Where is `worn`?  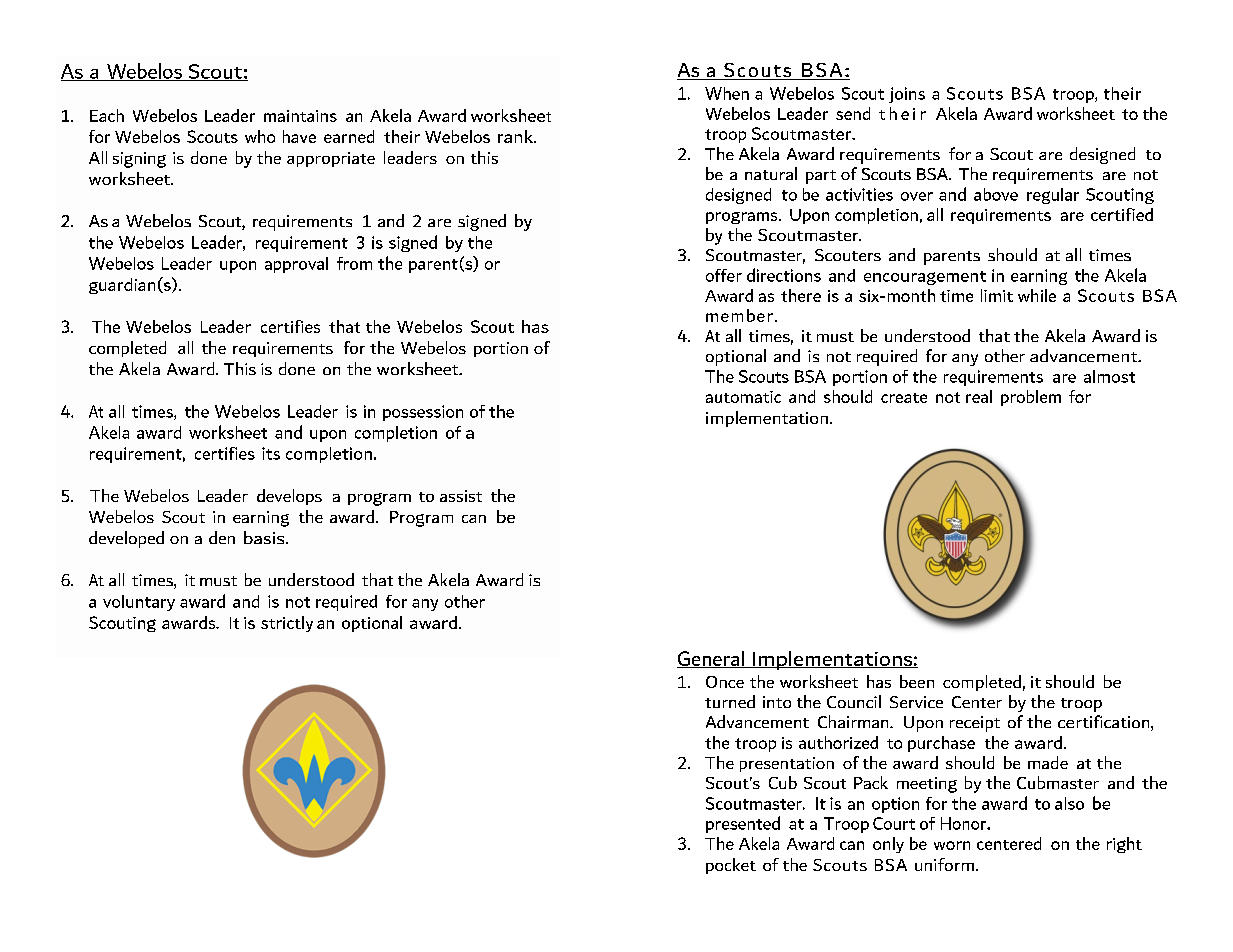
worn is located at coordinates (952, 845).
